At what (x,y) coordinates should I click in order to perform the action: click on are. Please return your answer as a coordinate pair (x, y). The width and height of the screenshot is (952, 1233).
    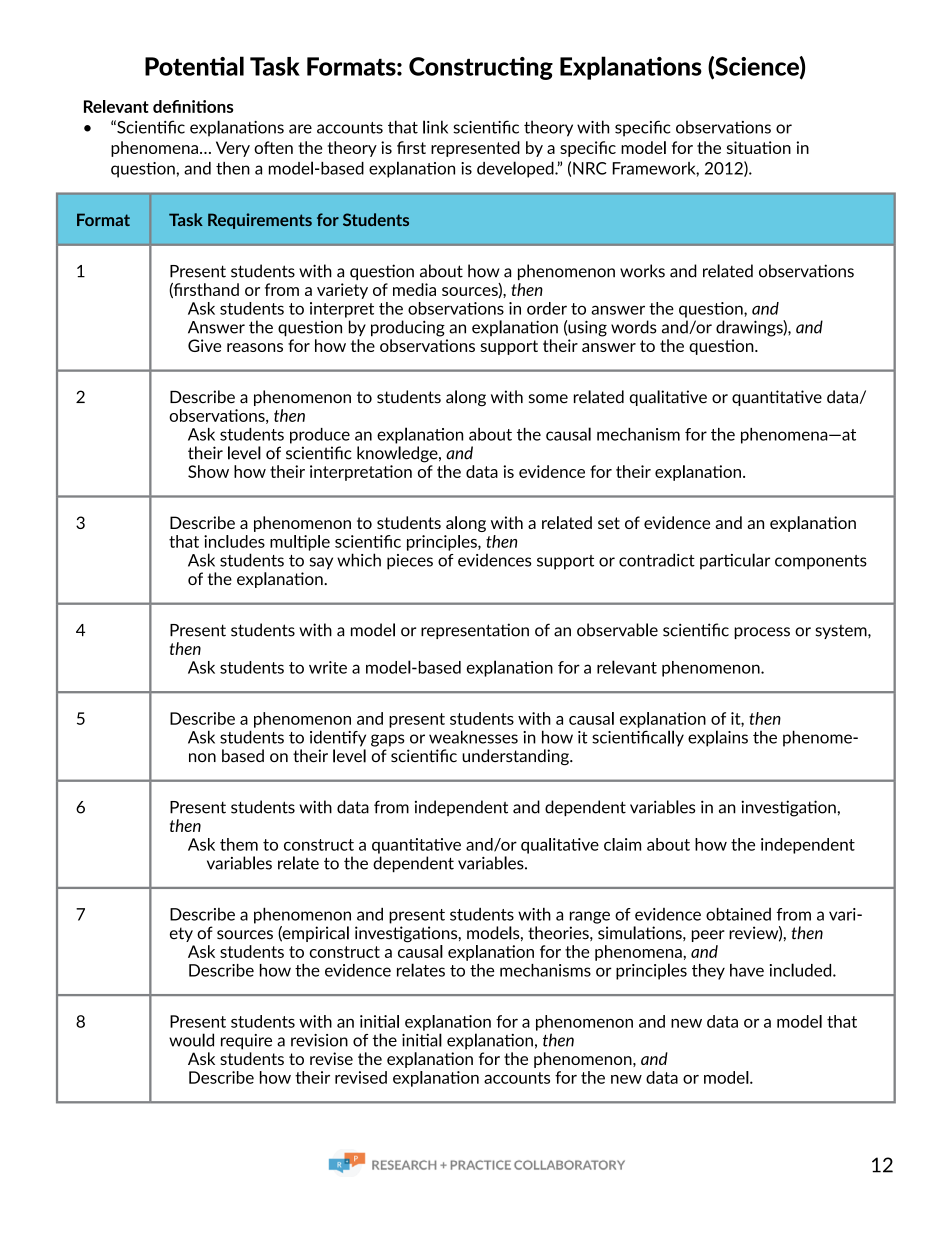
    Looking at the image, I should click on (300, 129).
